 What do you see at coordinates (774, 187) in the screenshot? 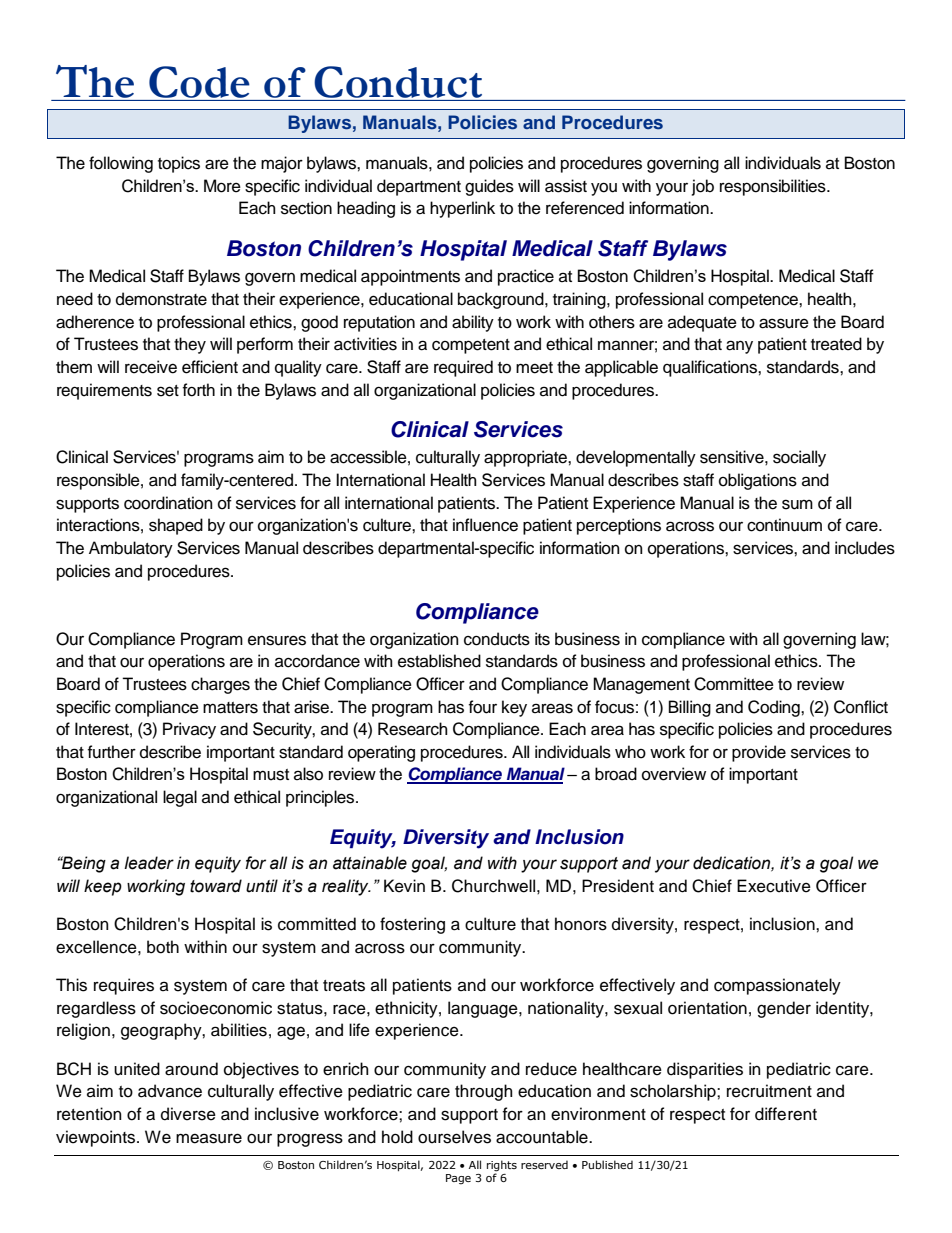
I see `responsibilities` at bounding box center [774, 187].
